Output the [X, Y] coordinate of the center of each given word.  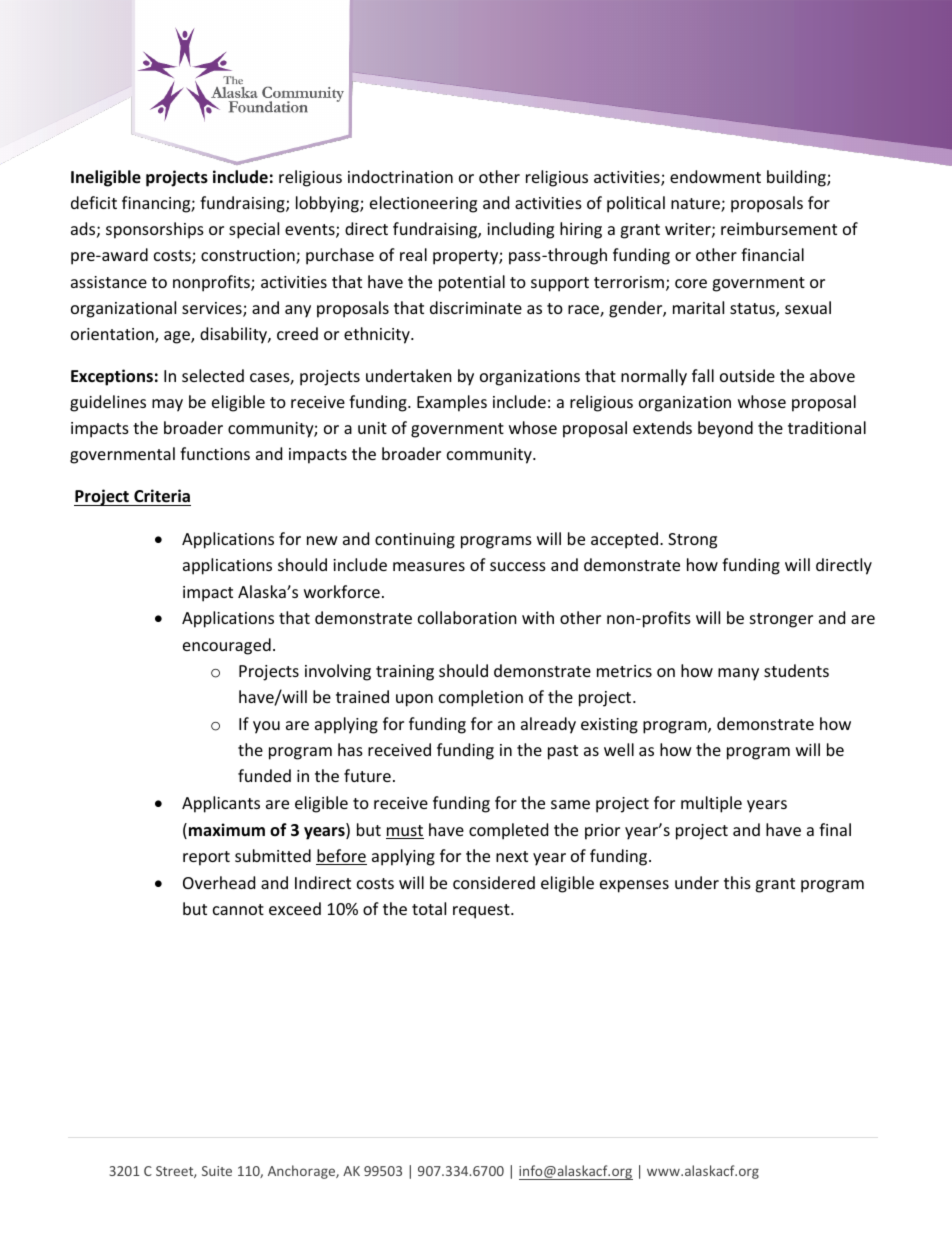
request [482, 911]
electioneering [423, 204]
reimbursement [779, 228]
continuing [415, 541]
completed [508, 831]
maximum [227, 829]
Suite [217, 1171]
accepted [624, 540]
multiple [711, 804]
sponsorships [155, 230]
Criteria [162, 496]
